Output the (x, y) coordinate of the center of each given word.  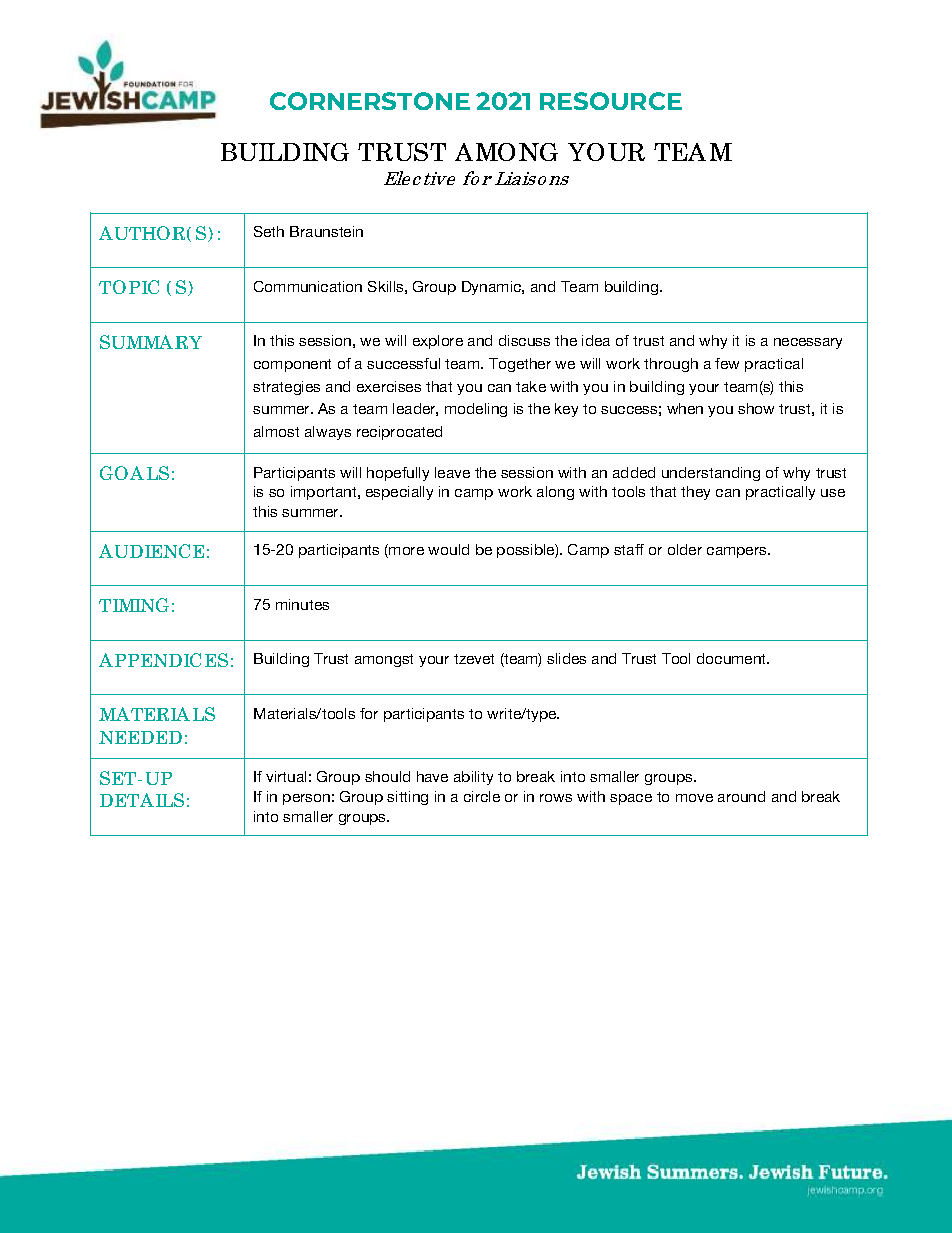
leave (452, 472)
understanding (711, 474)
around (741, 796)
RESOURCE (611, 101)
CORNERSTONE (370, 101)
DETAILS (142, 800)
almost (276, 431)
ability (473, 778)
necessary (808, 343)
